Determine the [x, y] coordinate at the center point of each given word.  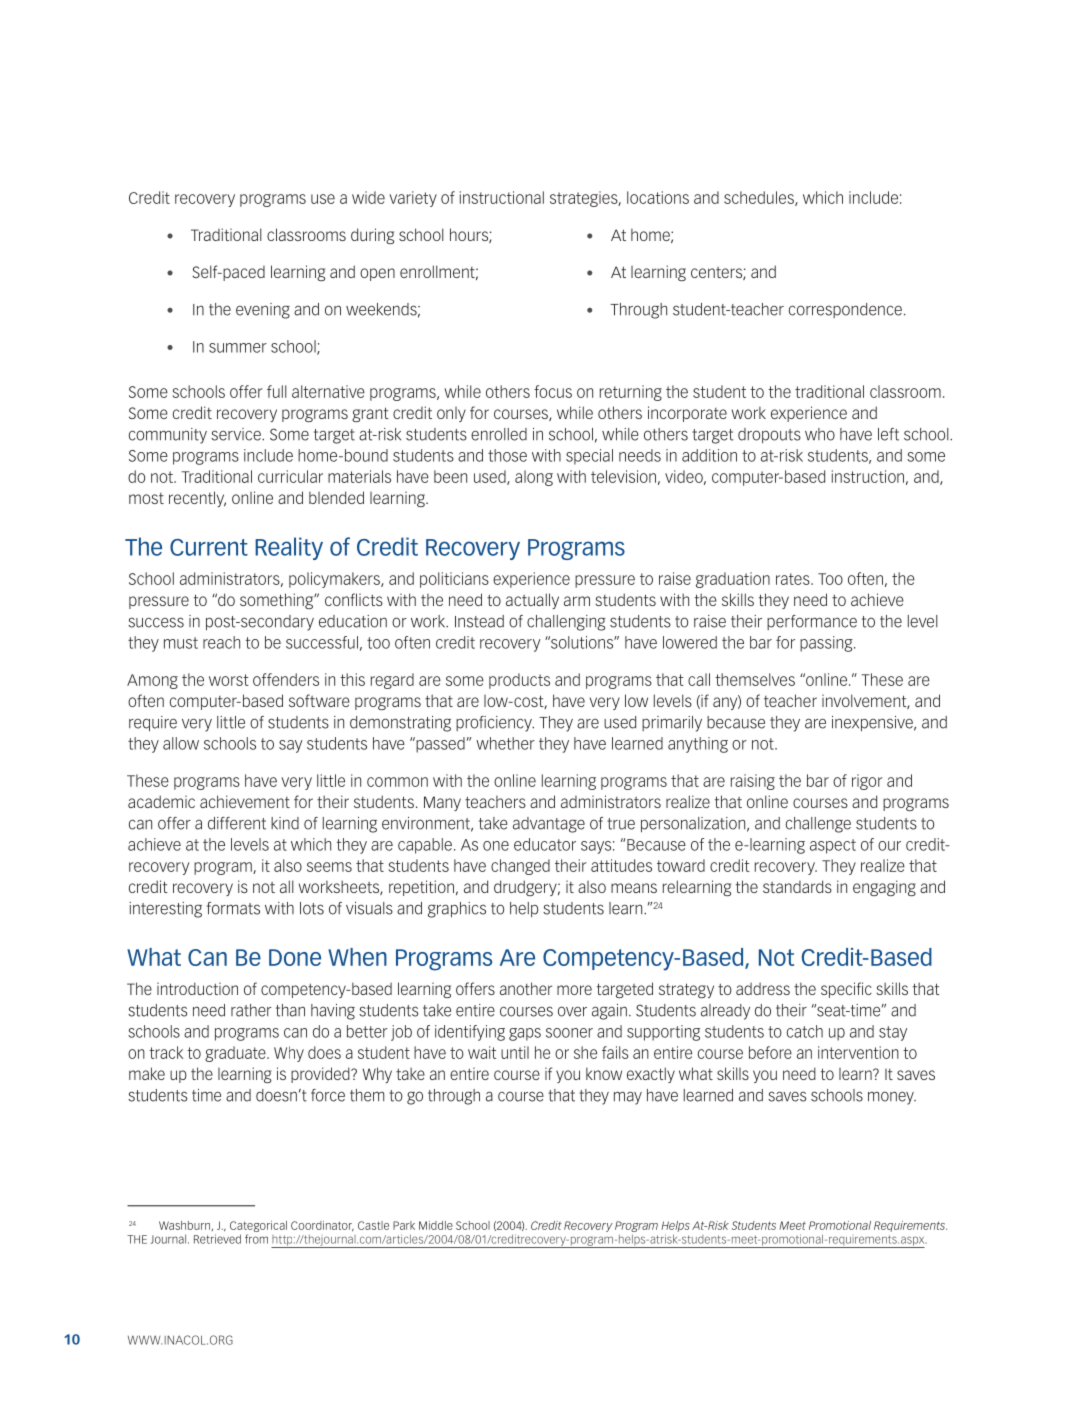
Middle [436, 1225]
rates [794, 579]
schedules [760, 198]
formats [233, 908]
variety [413, 199]
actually [532, 601]
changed [520, 867]
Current [209, 547]
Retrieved [217, 1239]
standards [797, 886]
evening [263, 311]
